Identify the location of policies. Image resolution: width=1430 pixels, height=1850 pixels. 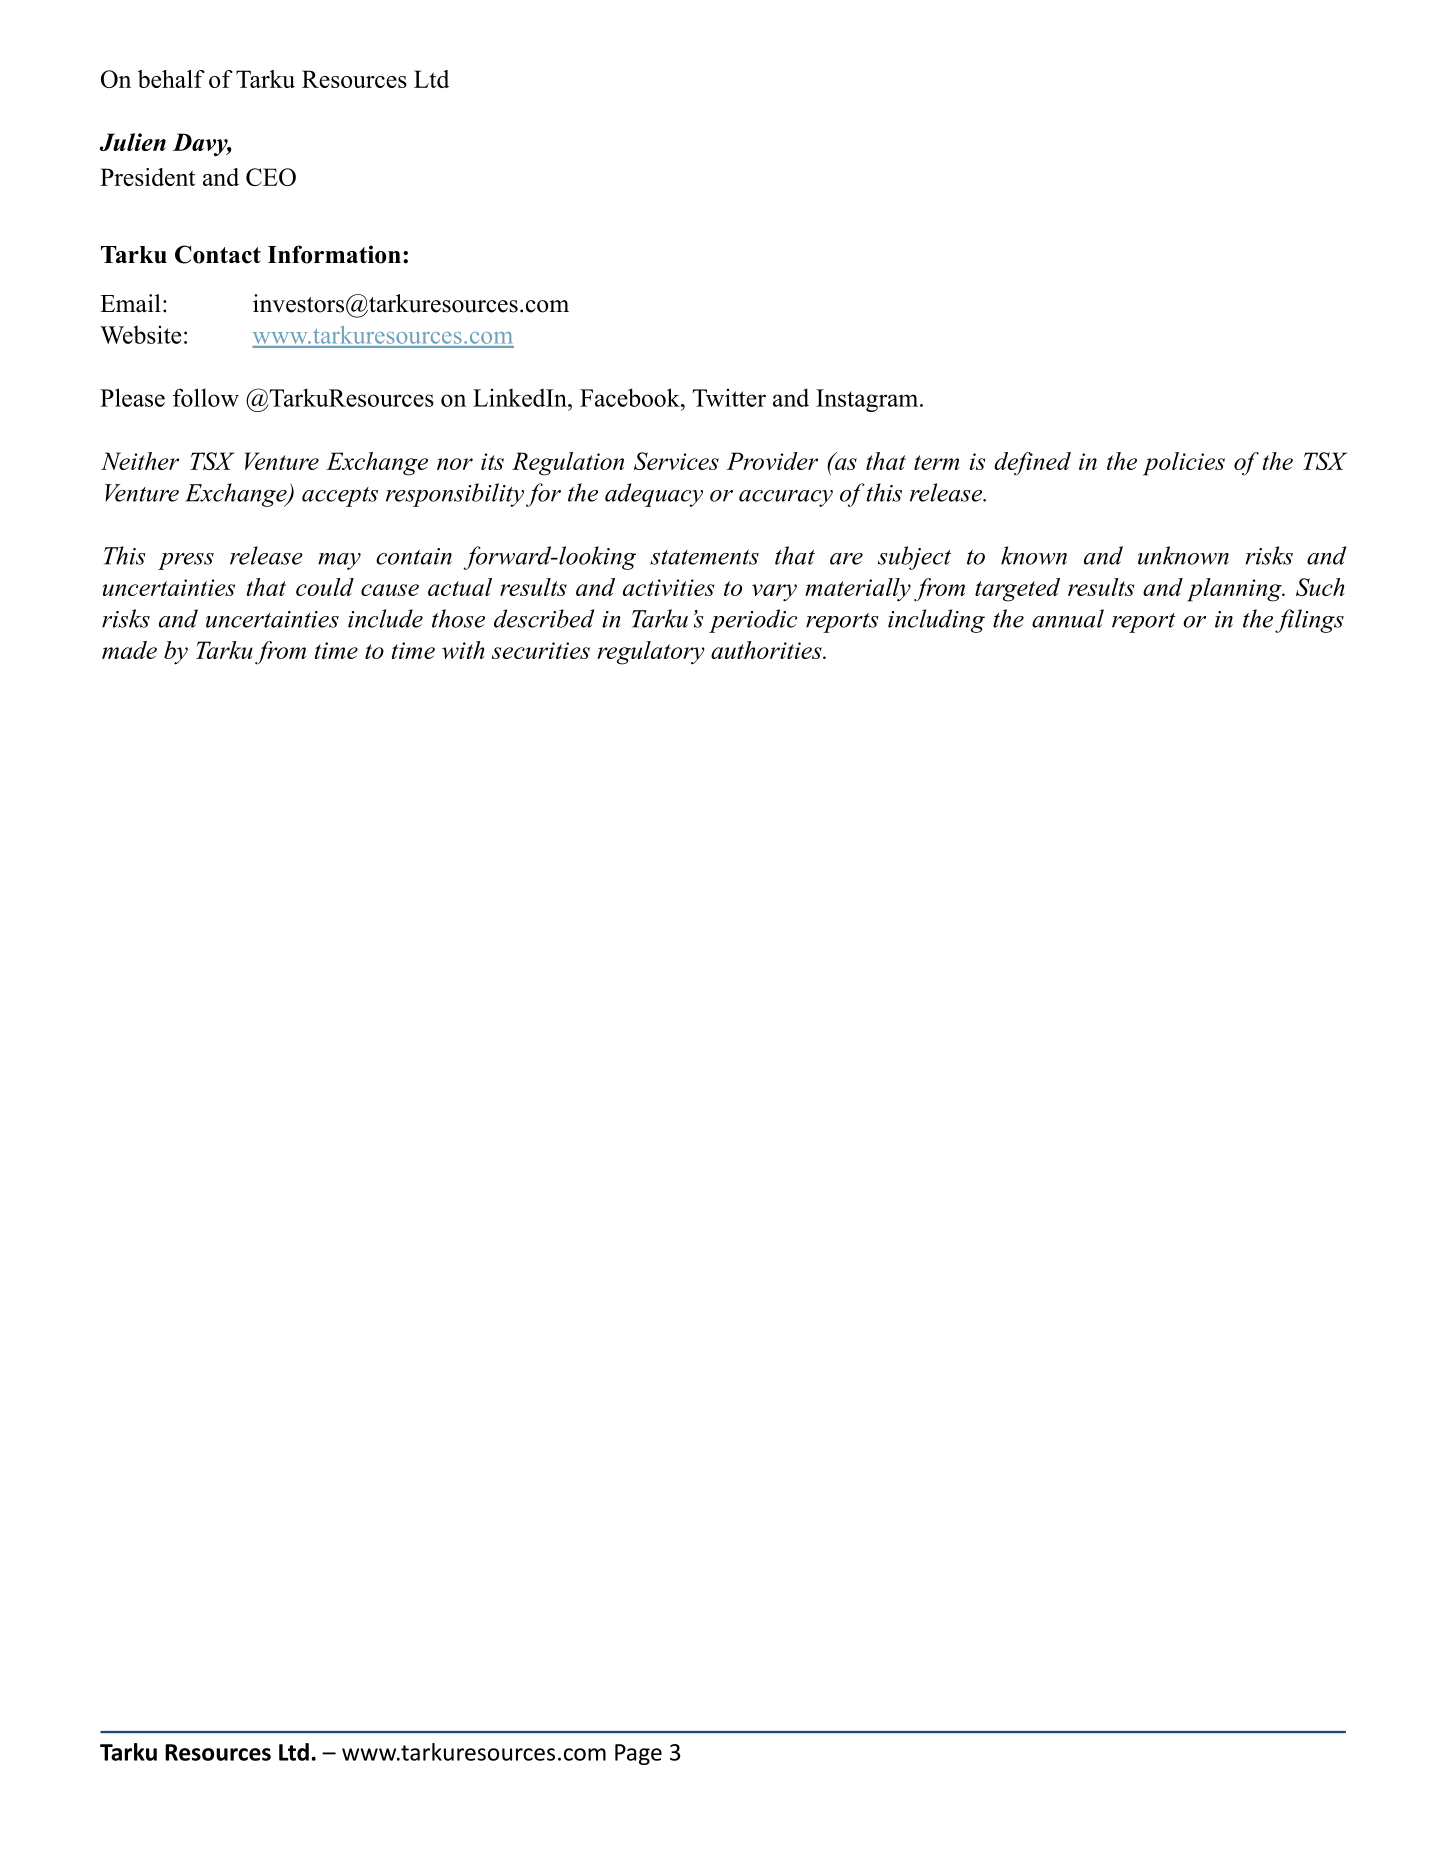
(1184, 464).
